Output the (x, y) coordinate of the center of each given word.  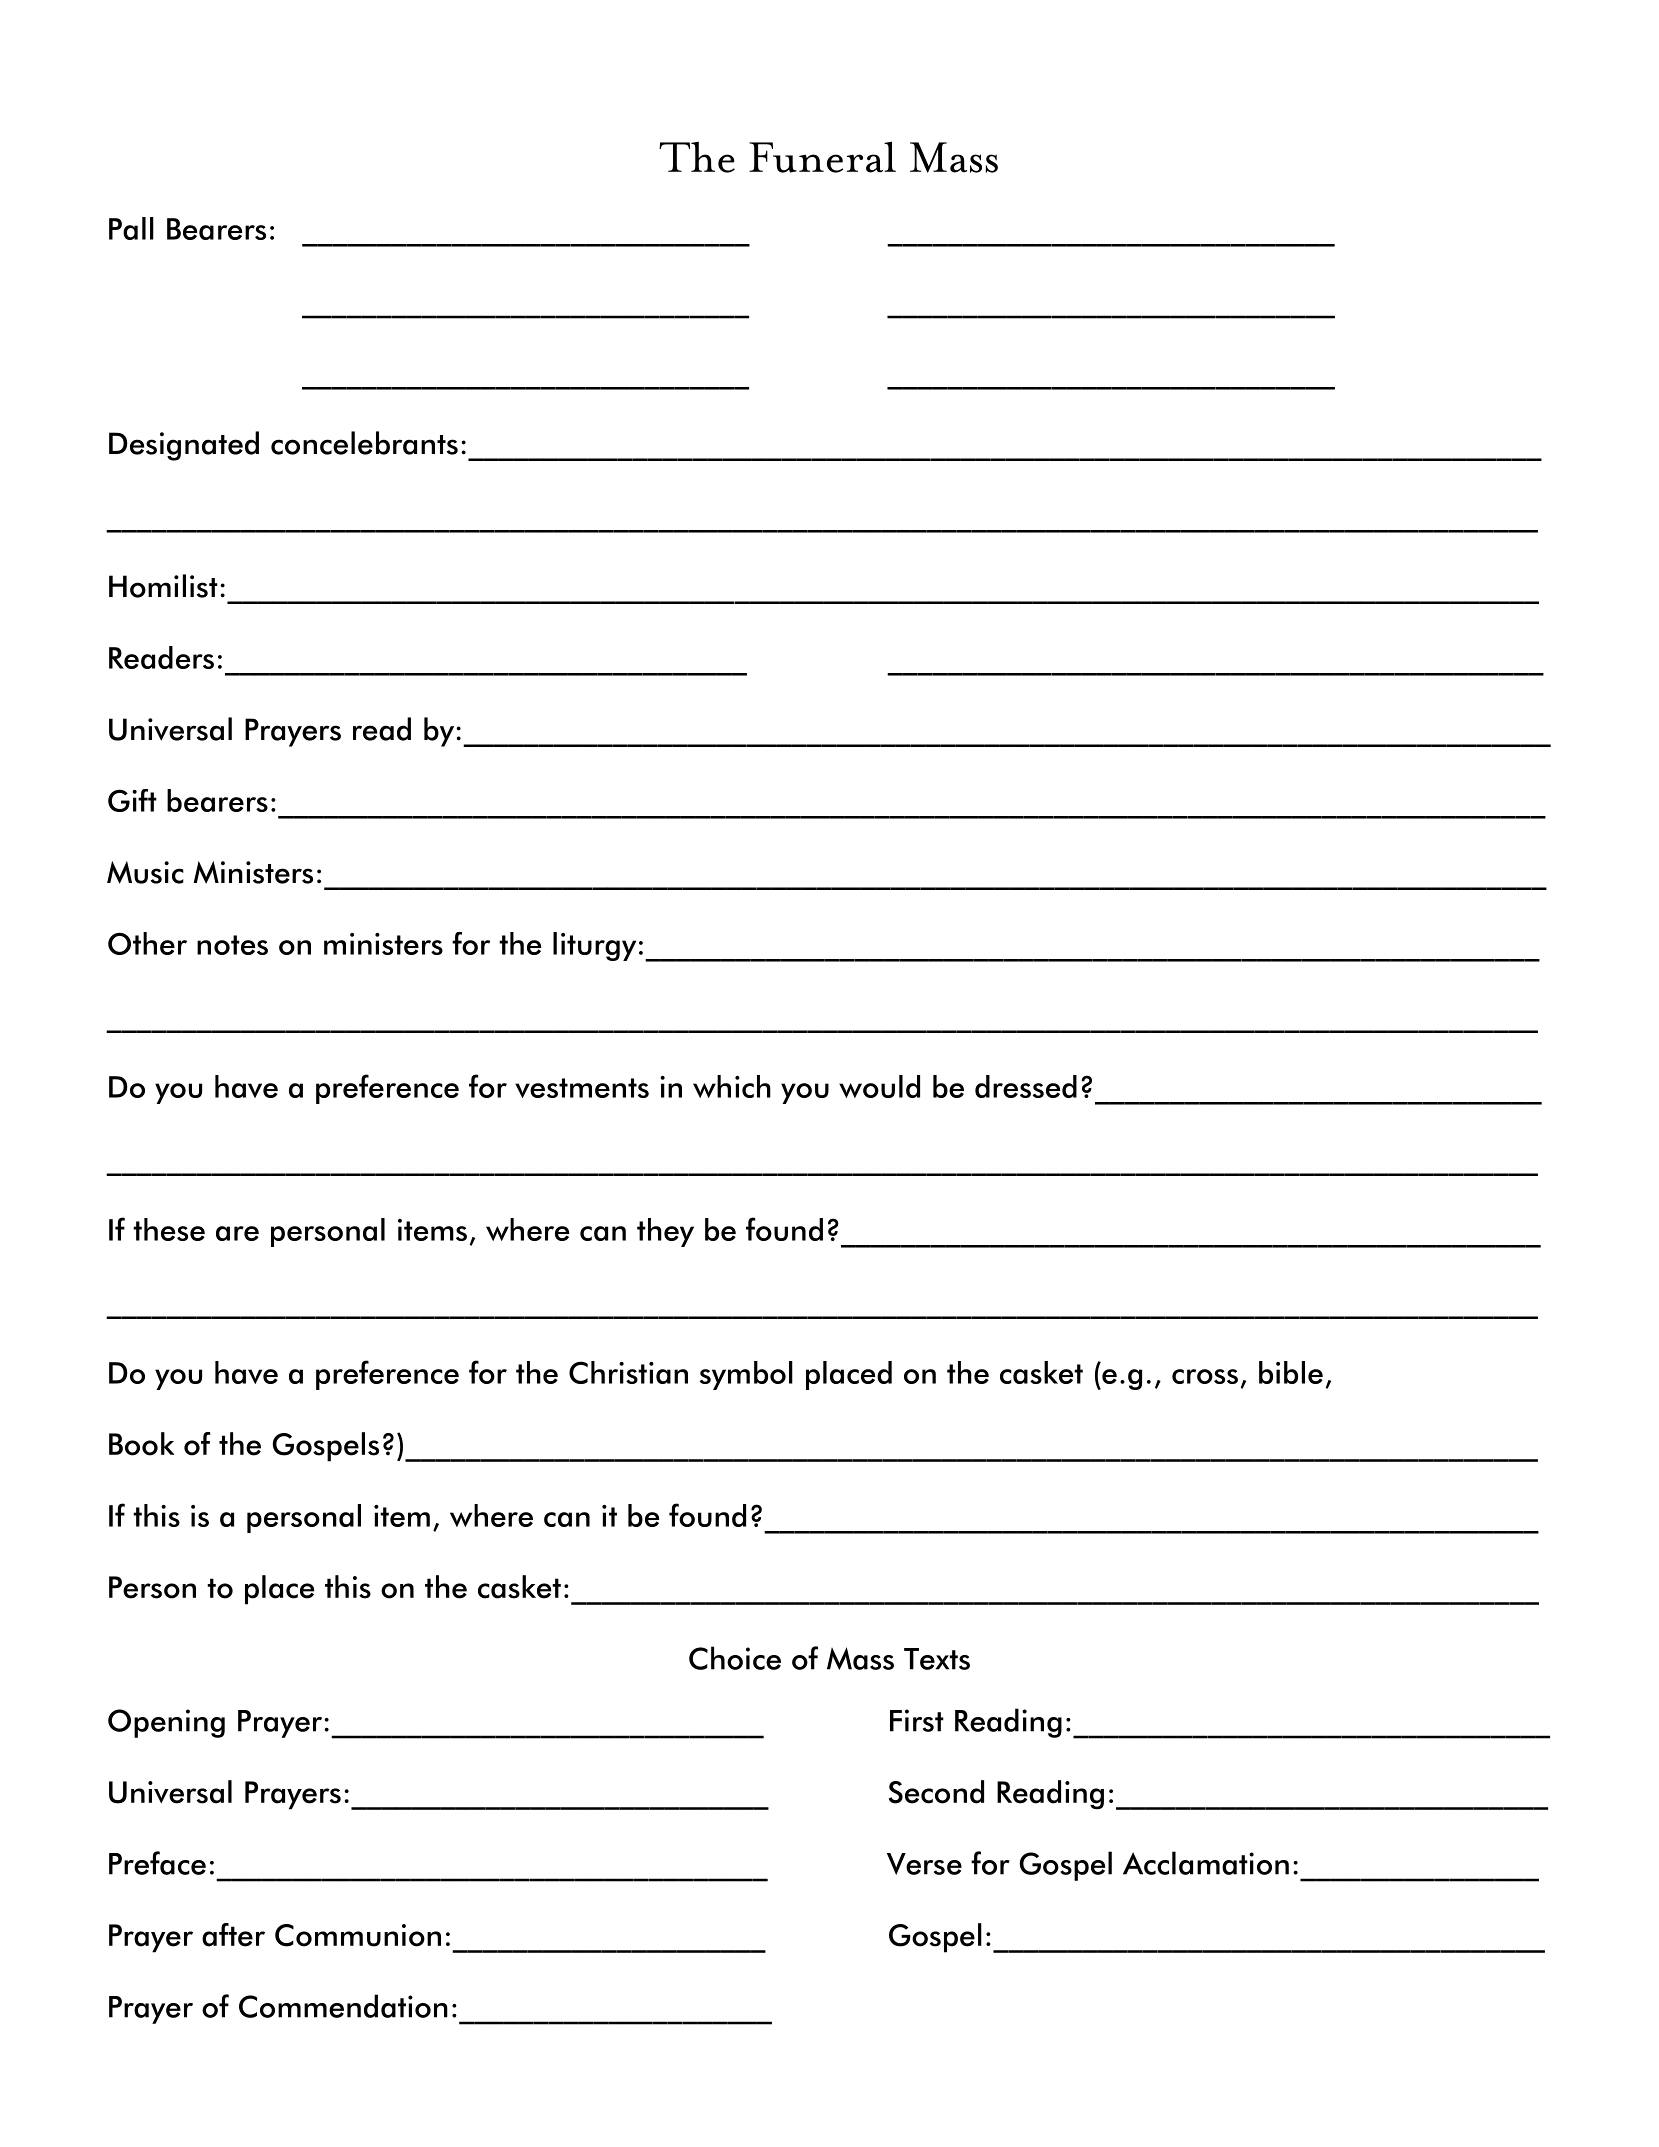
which (732, 1086)
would (879, 1086)
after (233, 1935)
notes (232, 945)
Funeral (822, 157)
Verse (924, 1864)
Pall (131, 228)
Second (936, 1792)
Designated (184, 446)
